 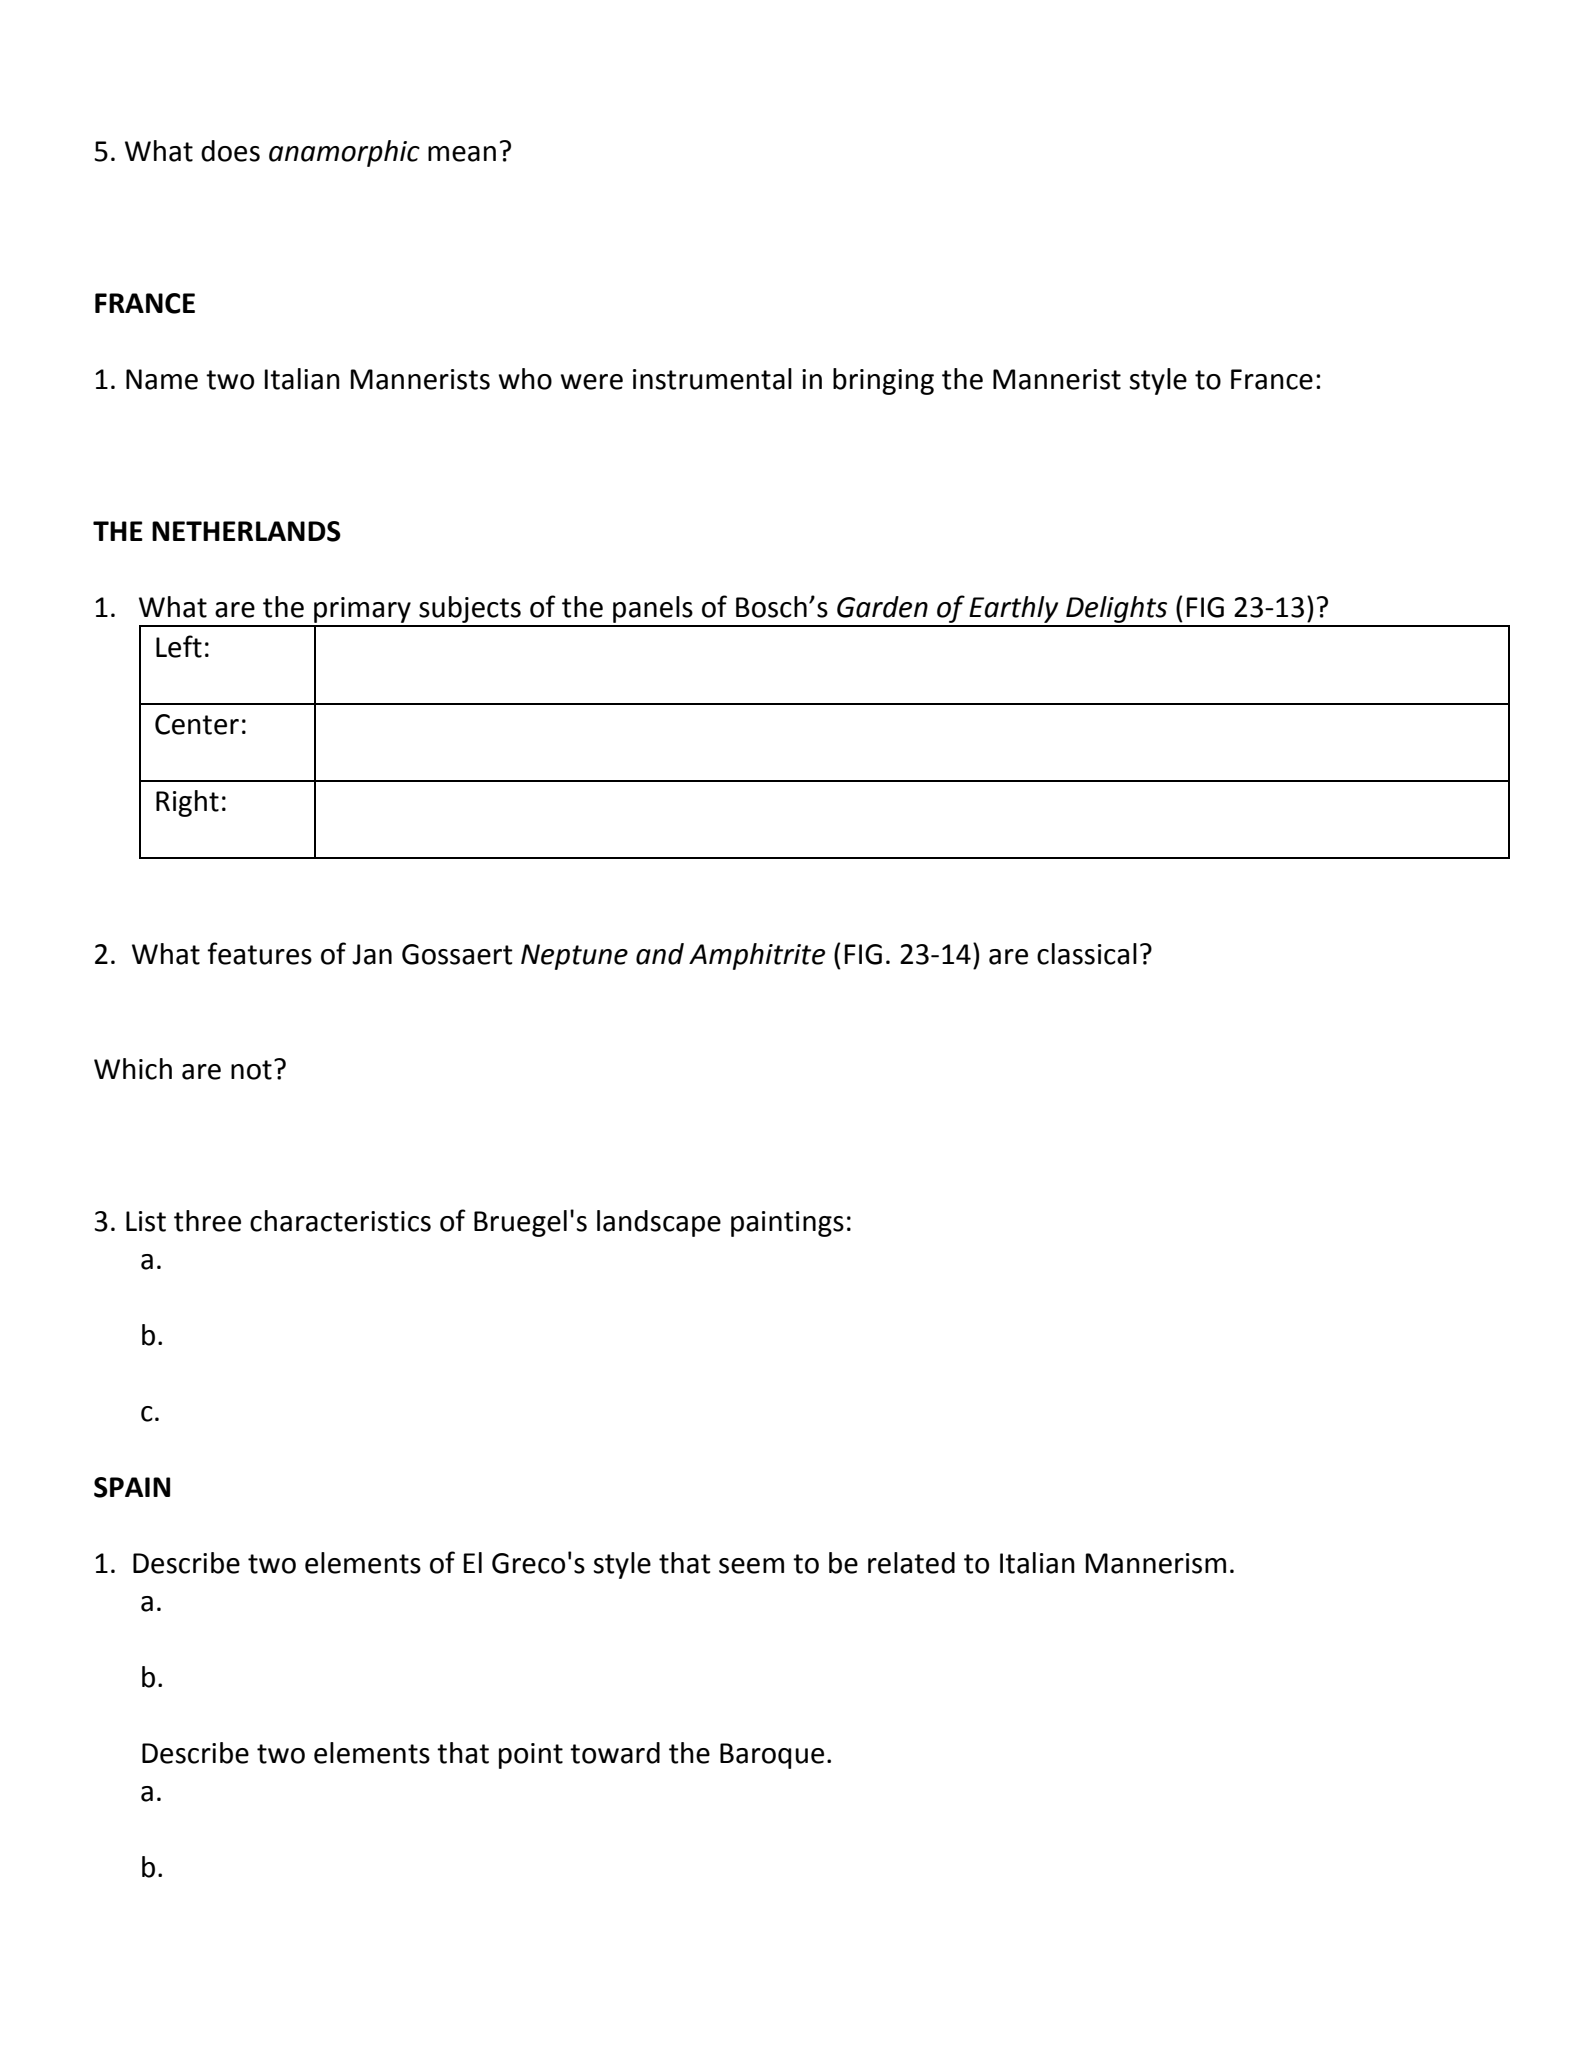 What do you see at coordinates (1087, 954) in the page?
I see `classical` at bounding box center [1087, 954].
